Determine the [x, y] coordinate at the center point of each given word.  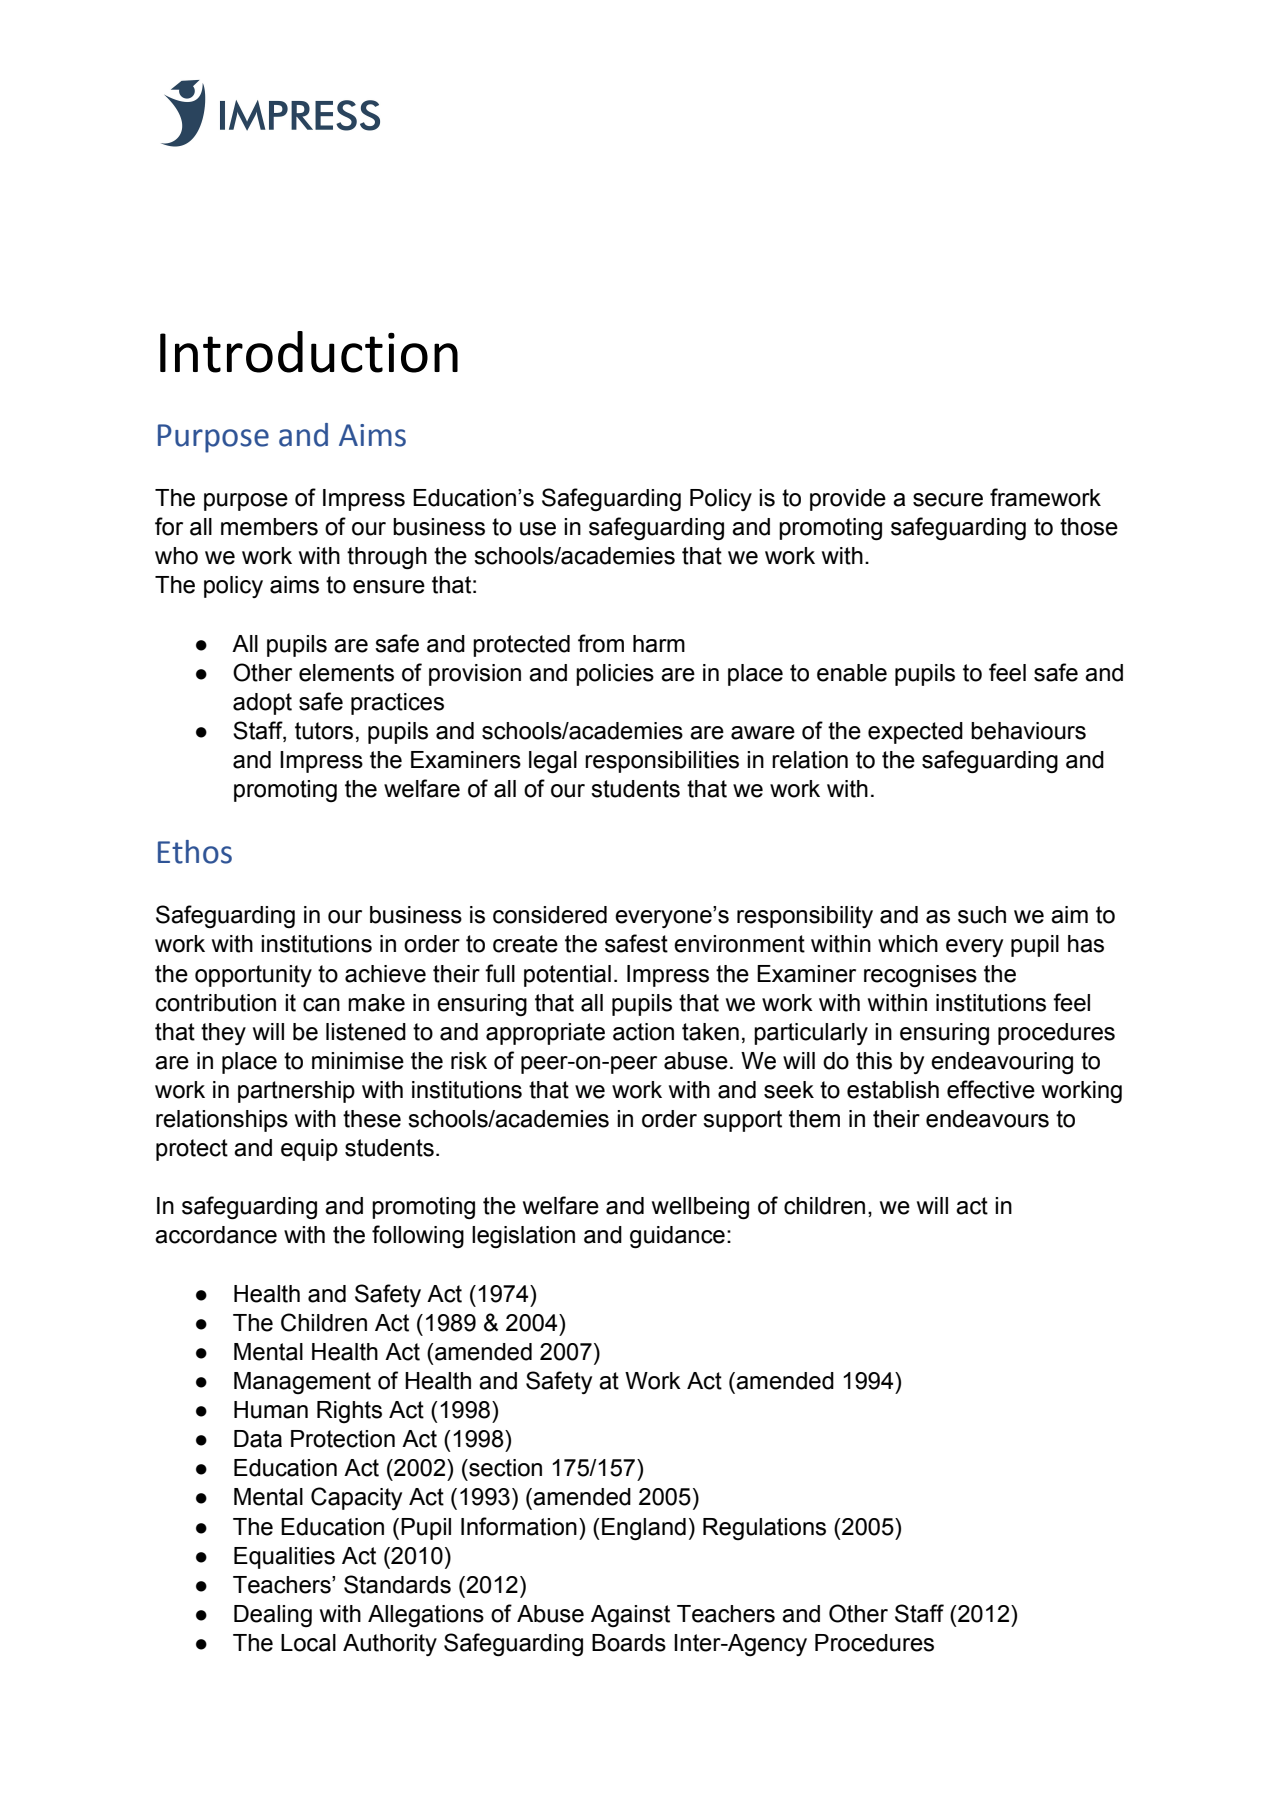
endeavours [987, 1119]
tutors [324, 731]
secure [948, 500]
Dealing [273, 1616]
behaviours [1028, 731]
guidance [677, 1237]
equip [309, 1150]
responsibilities [662, 762]
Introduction [309, 352]
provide [848, 500]
